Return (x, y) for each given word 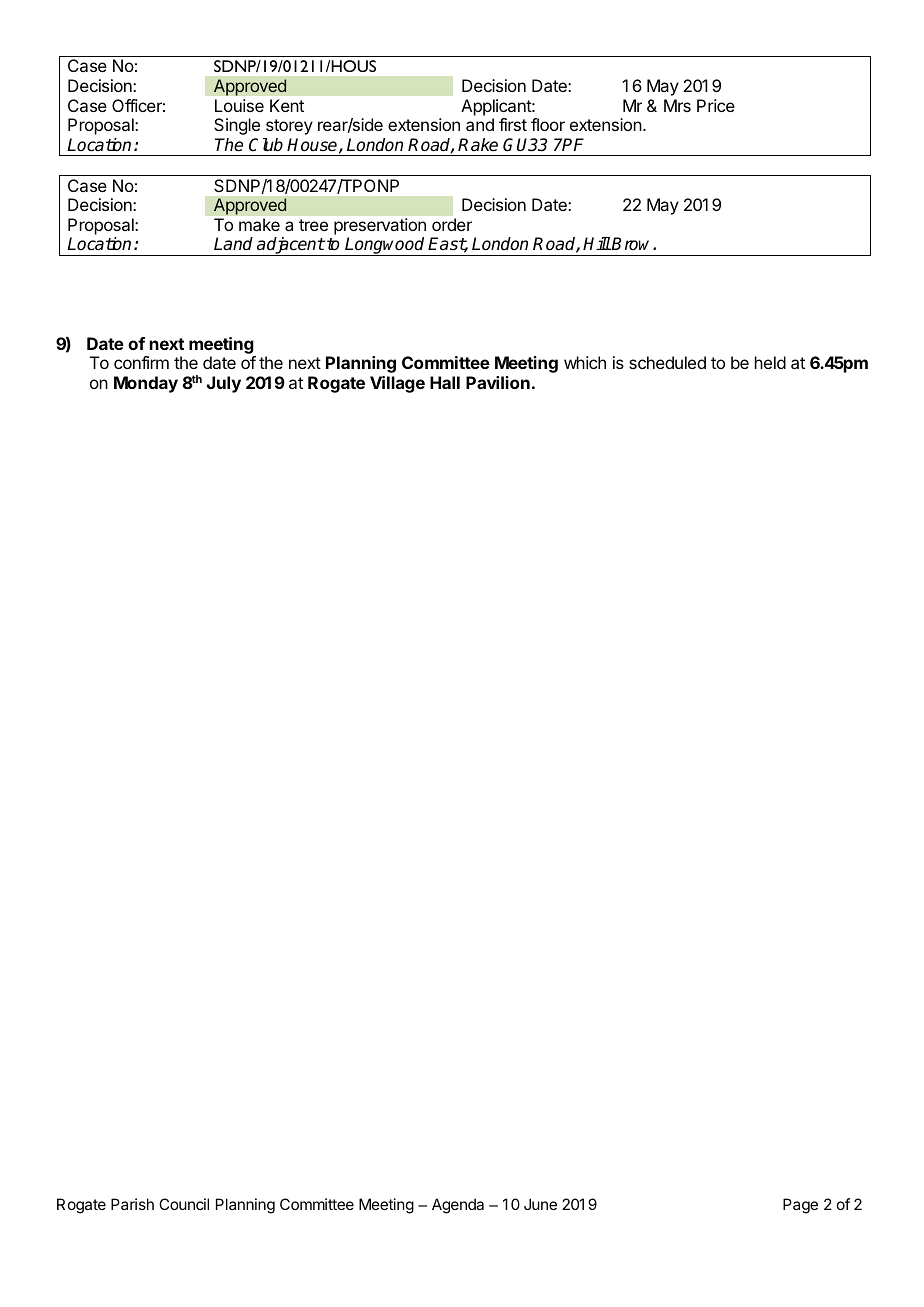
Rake (478, 145)
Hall (445, 382)
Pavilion (498, 382)
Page (800, 1206)
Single (237, 126)
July (224, 384)
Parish (132, 1204)
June (540, 1204)
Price (716, 105)
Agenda (458, 1206)
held (770, 362)
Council (184, 1204)
